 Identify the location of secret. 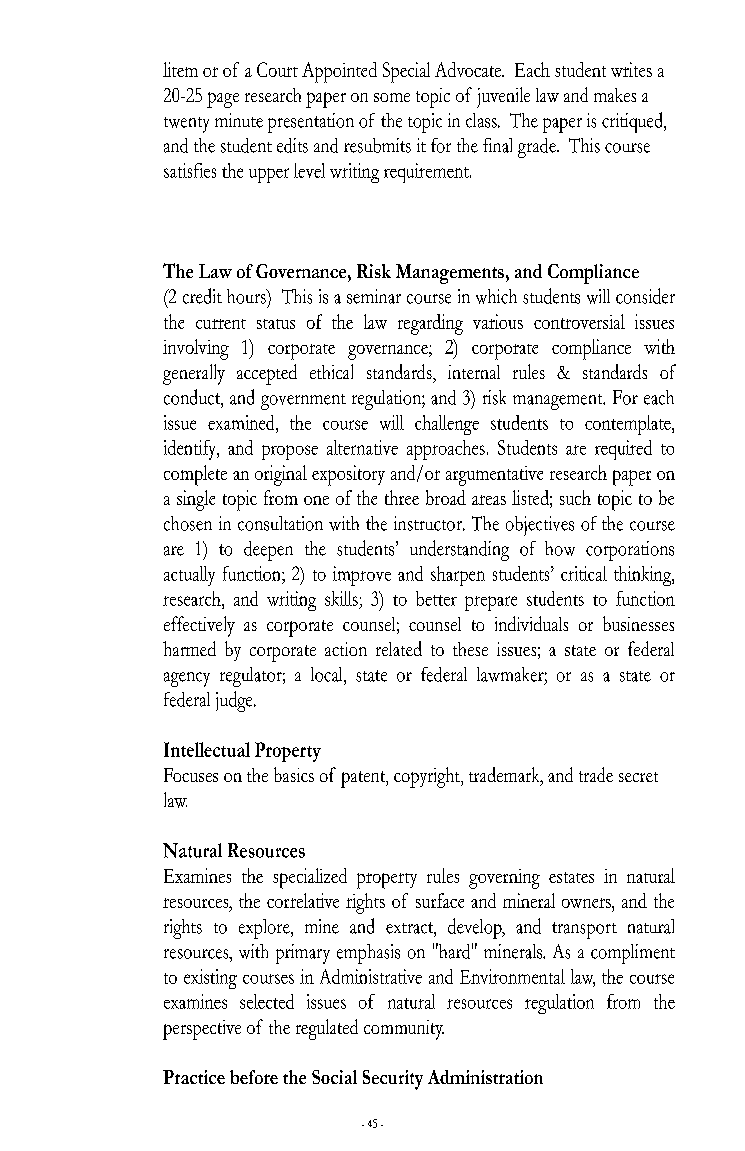
(638, 777).
